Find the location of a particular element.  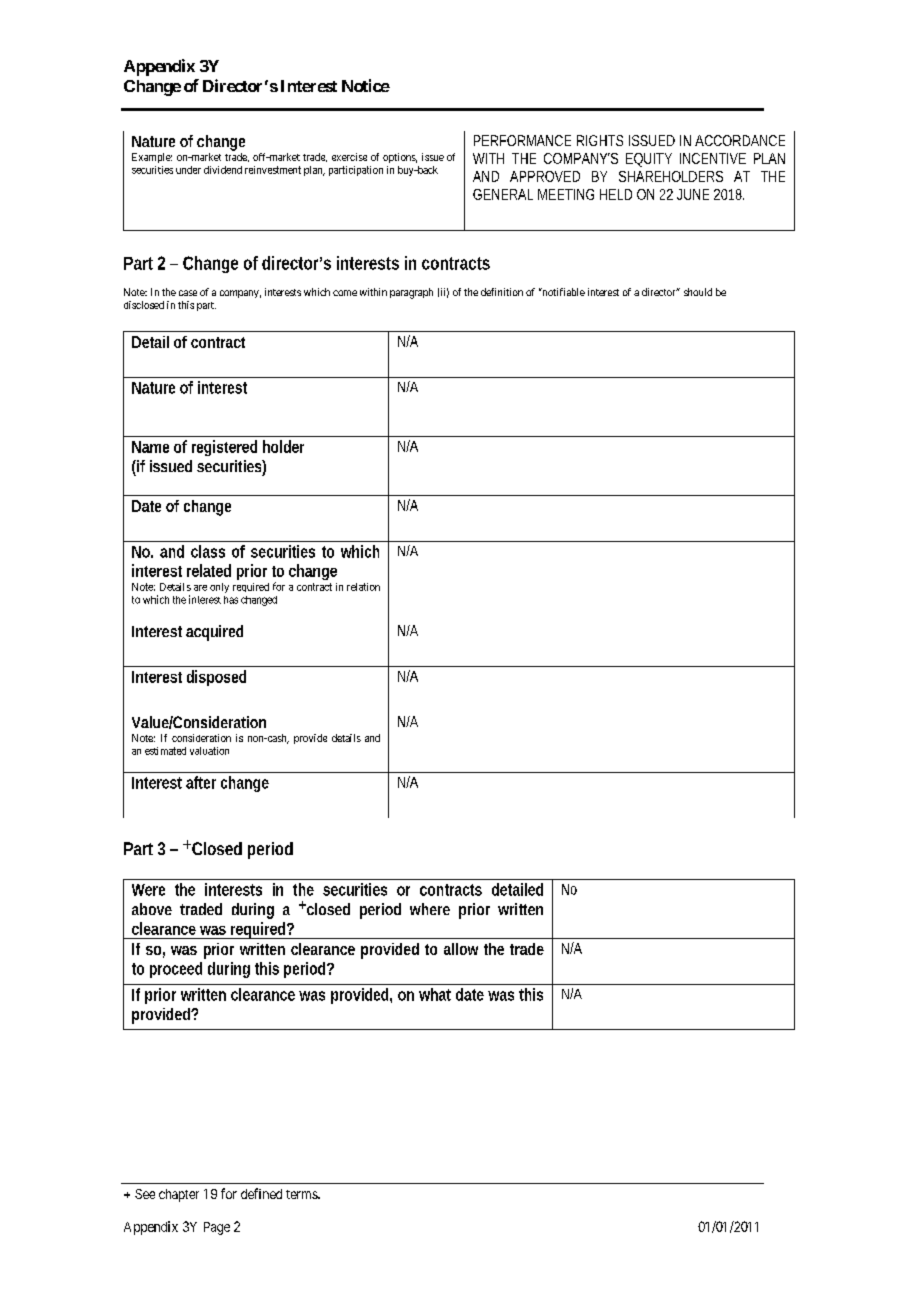

allow is located at coordinates (461, 949).
